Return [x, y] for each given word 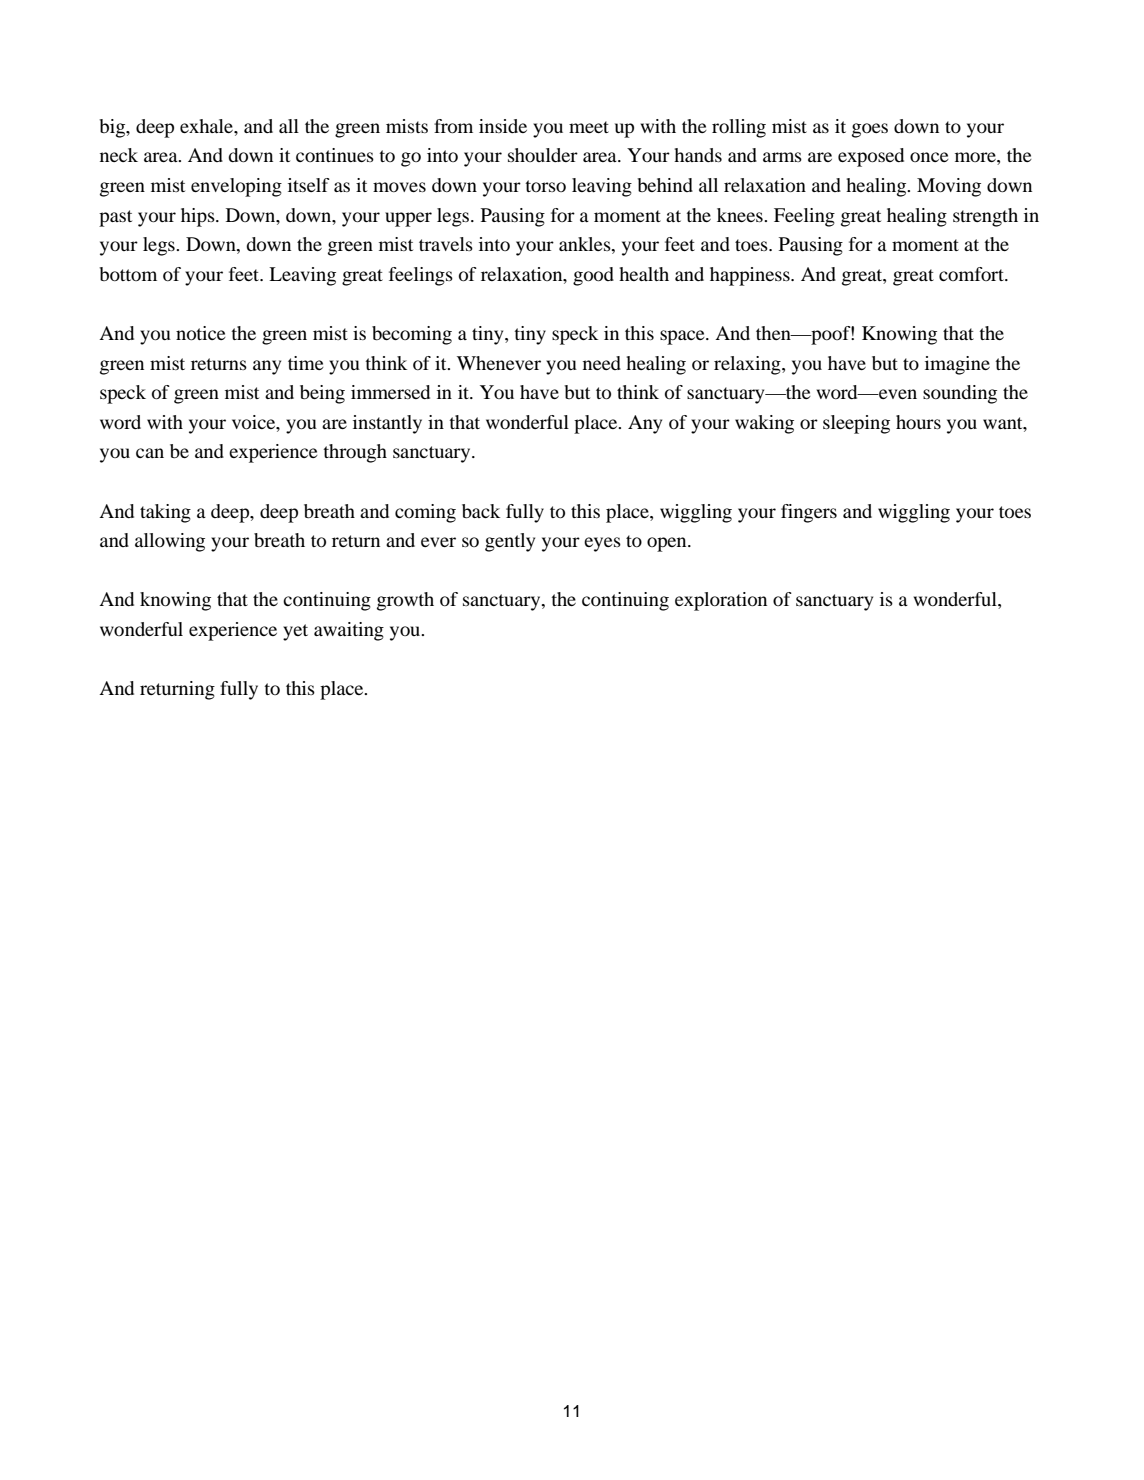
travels [446, 244]
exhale [207, 126]
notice [201, 333]
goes [870, 130]
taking [165, 513]
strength [985, 217]
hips [199, 217]
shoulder [543, 155]
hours [918, 422]
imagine [957, 365]
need [602, 363]
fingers [809, 513]
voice [255, 422]
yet [295, 632]
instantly [387, 424]
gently [510, 542]
